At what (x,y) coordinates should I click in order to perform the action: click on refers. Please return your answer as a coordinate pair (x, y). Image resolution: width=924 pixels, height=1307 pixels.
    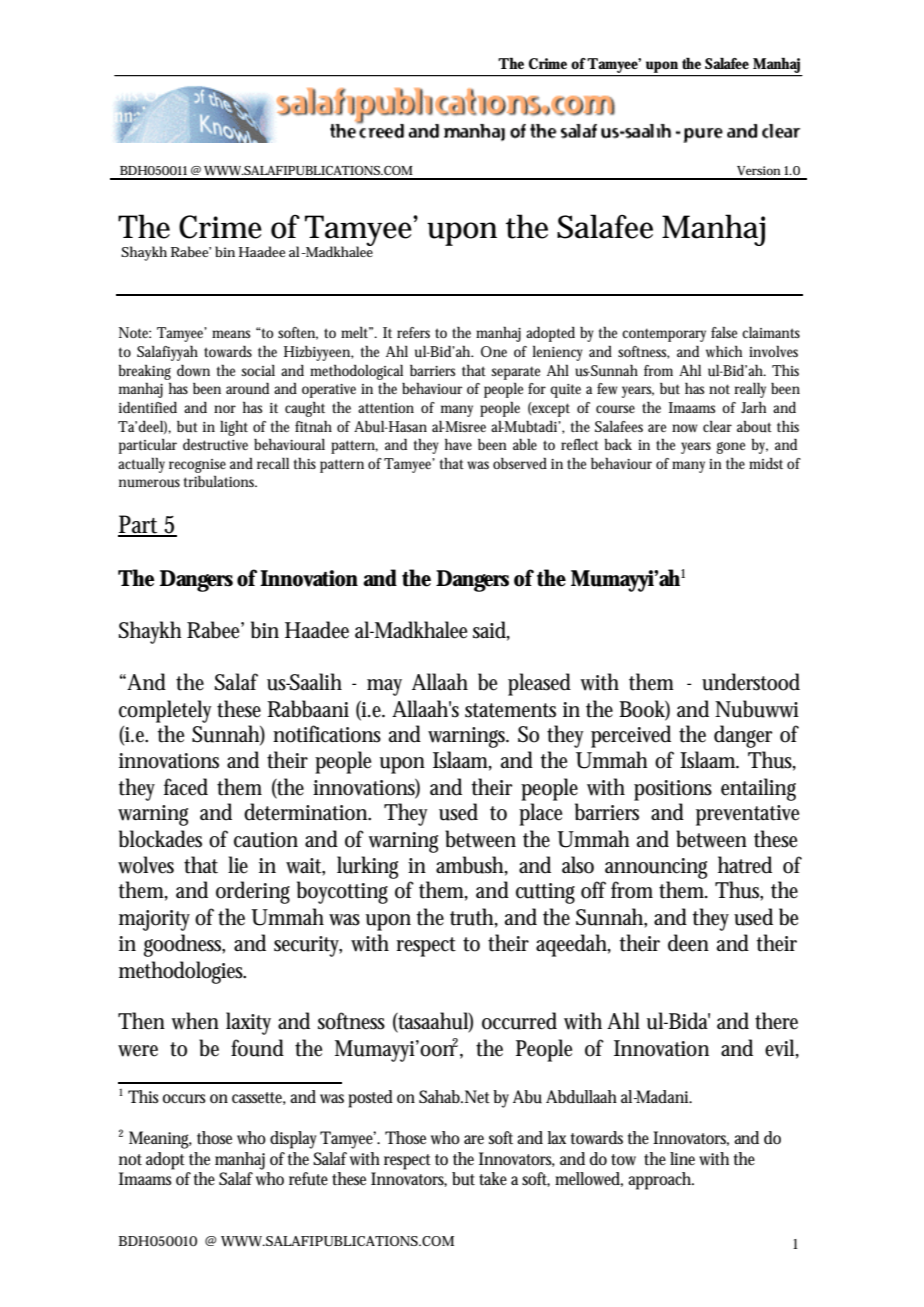
    Looking at the image, I should click on (413, 332).
